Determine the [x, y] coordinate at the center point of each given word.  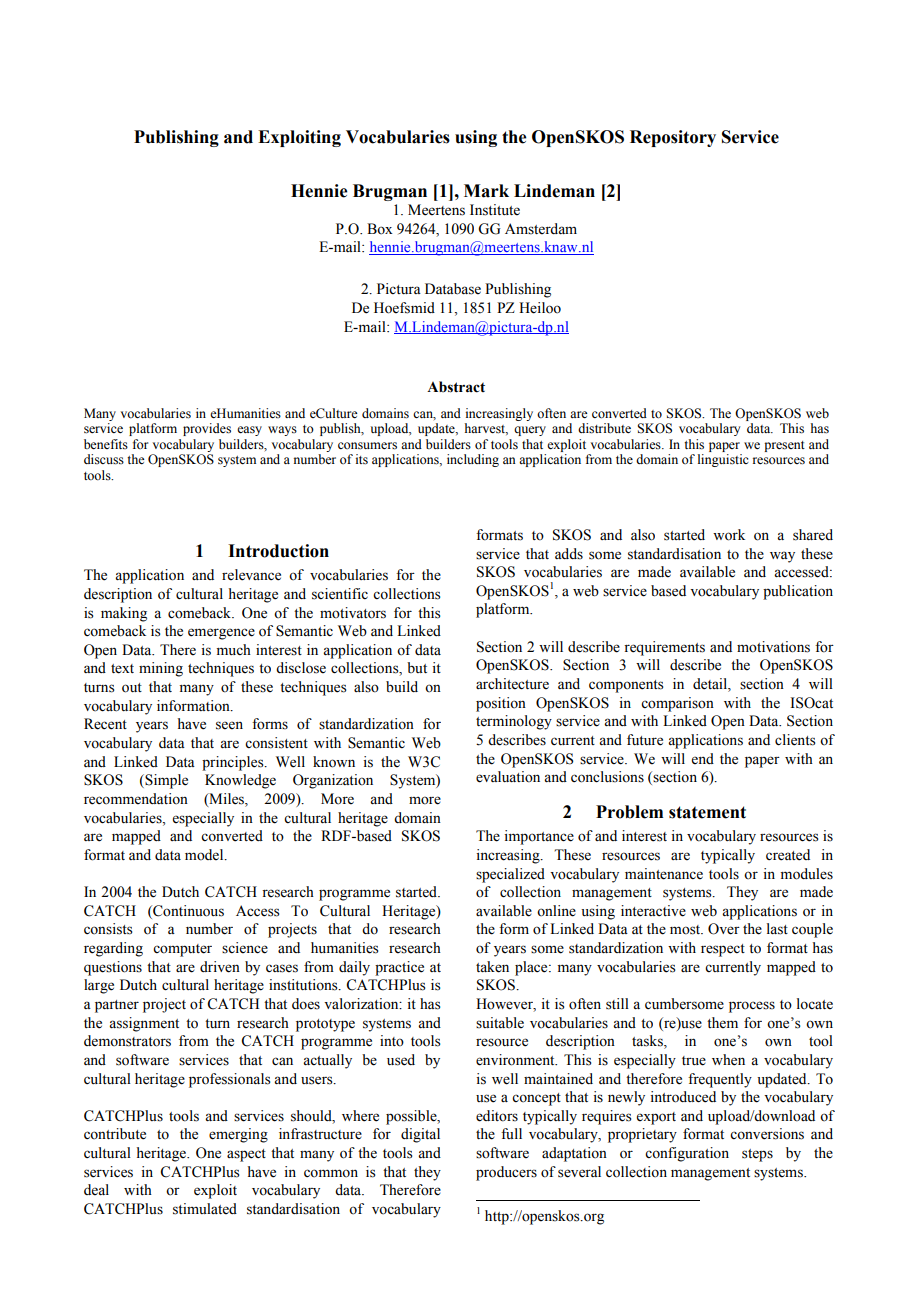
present [784, 446]
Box [380, 229]
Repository [673, 138]
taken [492, 967]
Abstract [456, 387]
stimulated [205, 1209]
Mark [486, 191]
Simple [165, 781]
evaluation [508, 777]
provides [207, 429]
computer [182, 950]
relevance [251, 575]
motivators [353, 613]
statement [707, 812]
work [729, 535]
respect [723, 950]
